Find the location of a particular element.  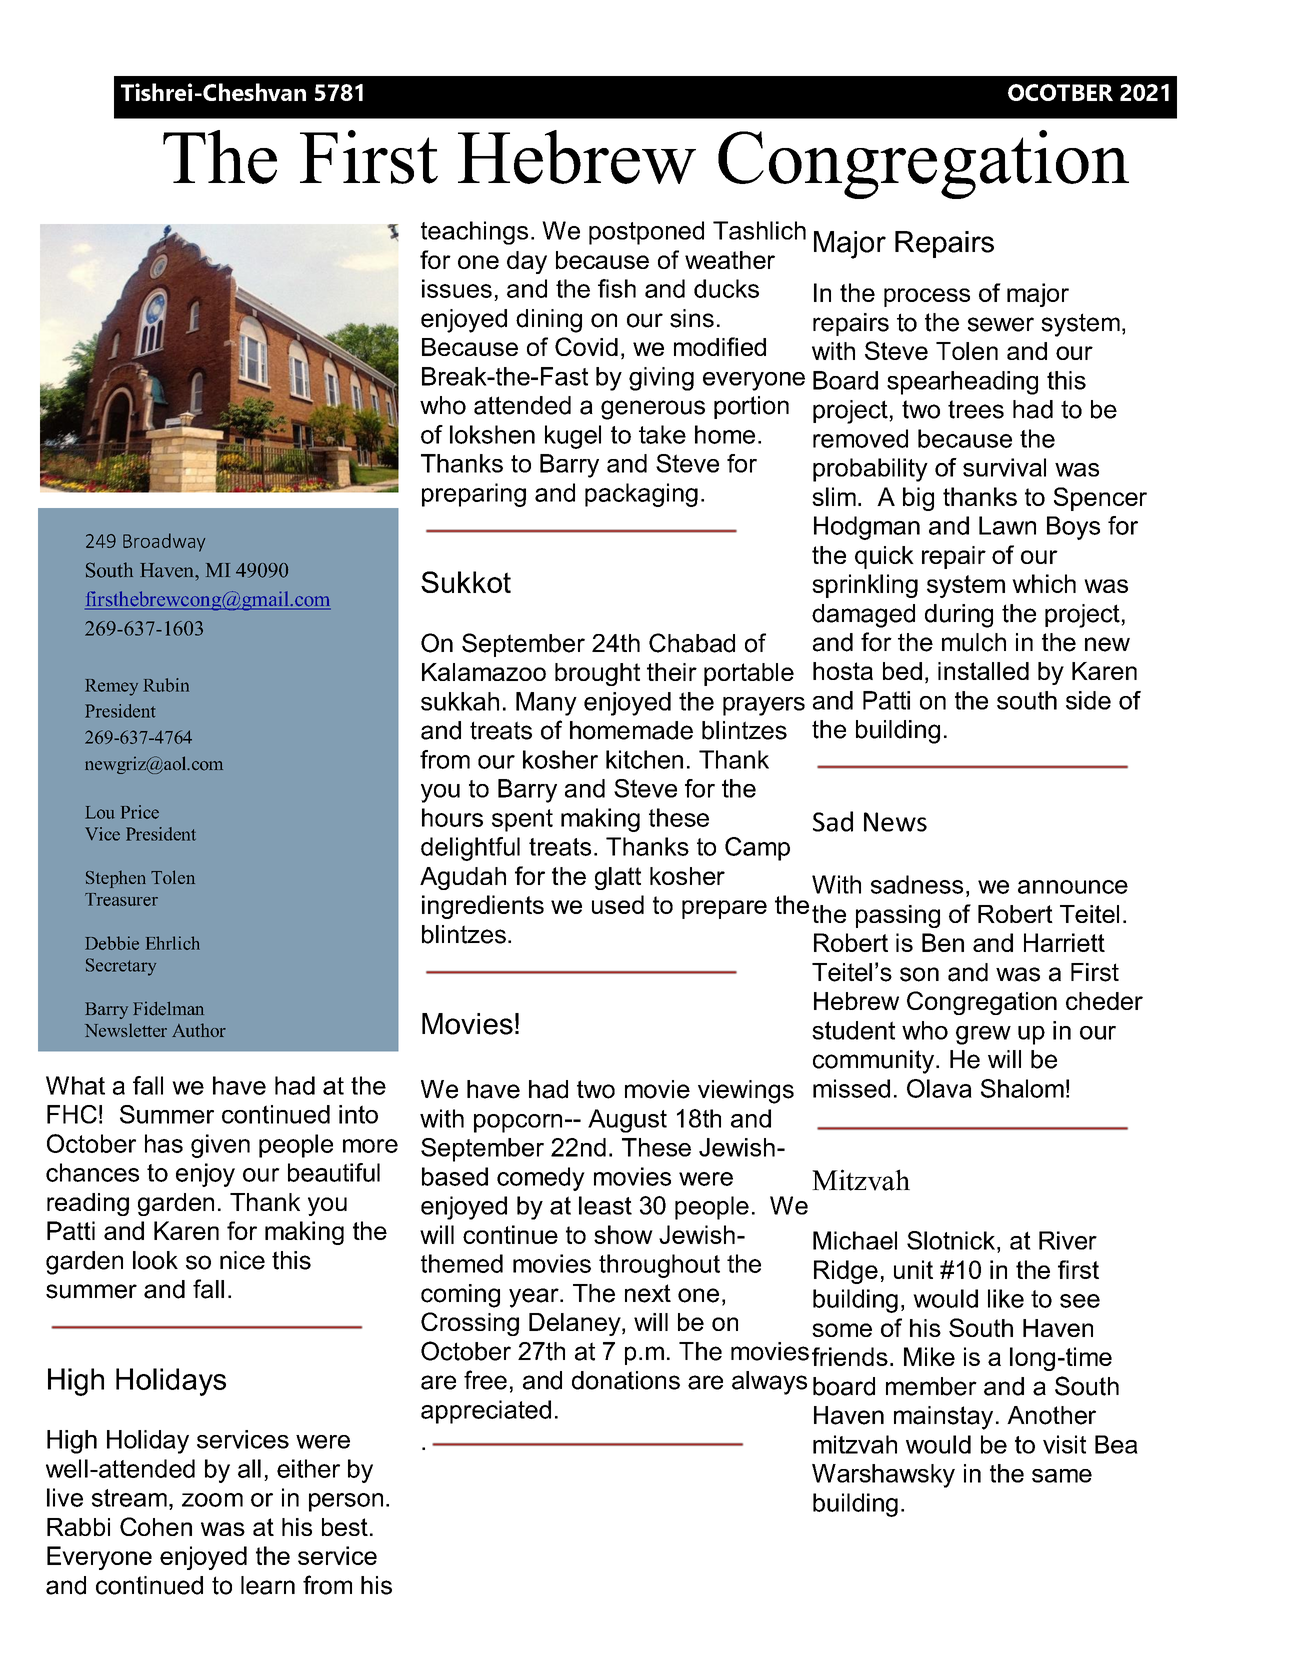

process is located at coordinates (927, 297).
